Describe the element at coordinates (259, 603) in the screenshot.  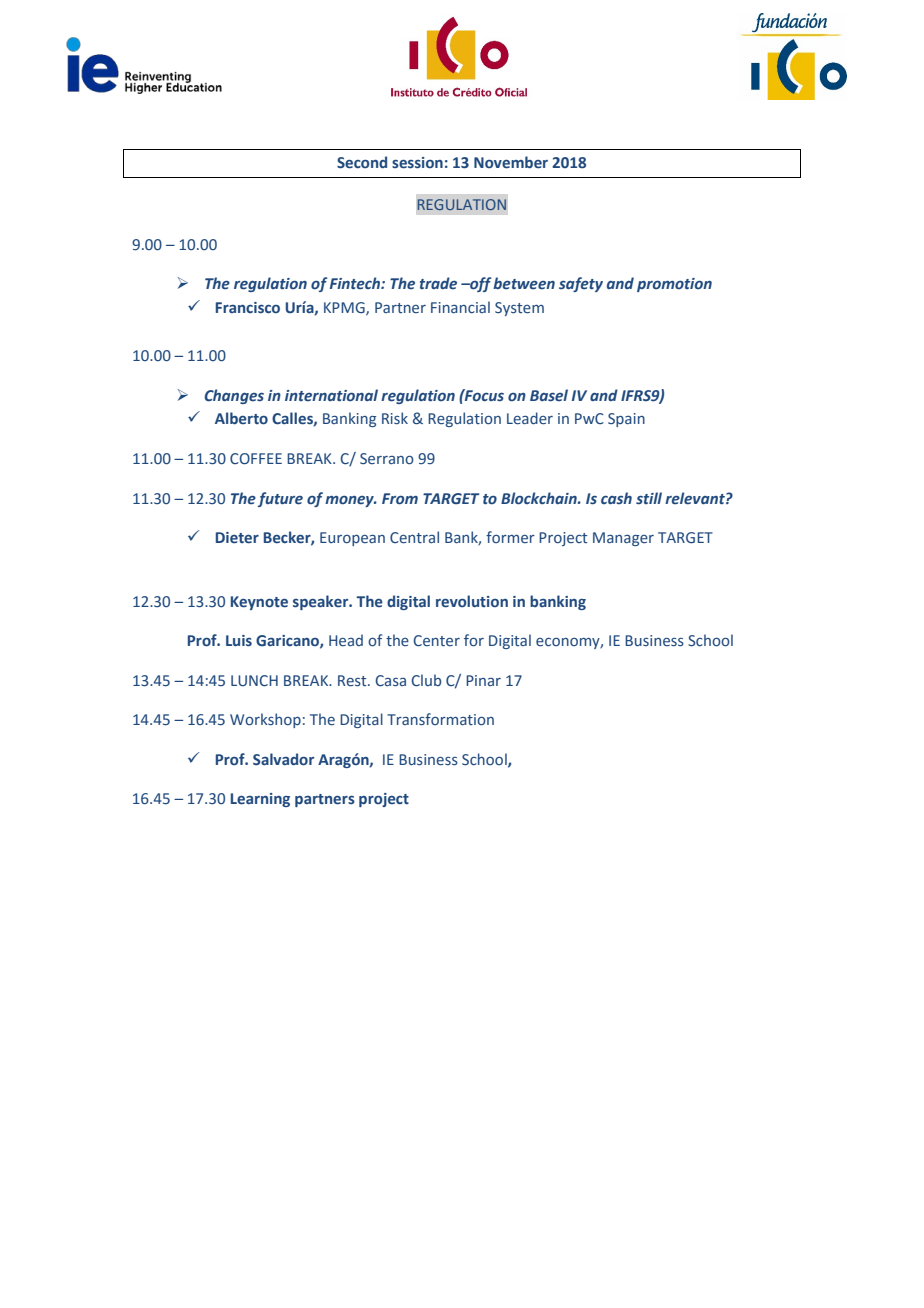
I see `Keynote` at that location.
